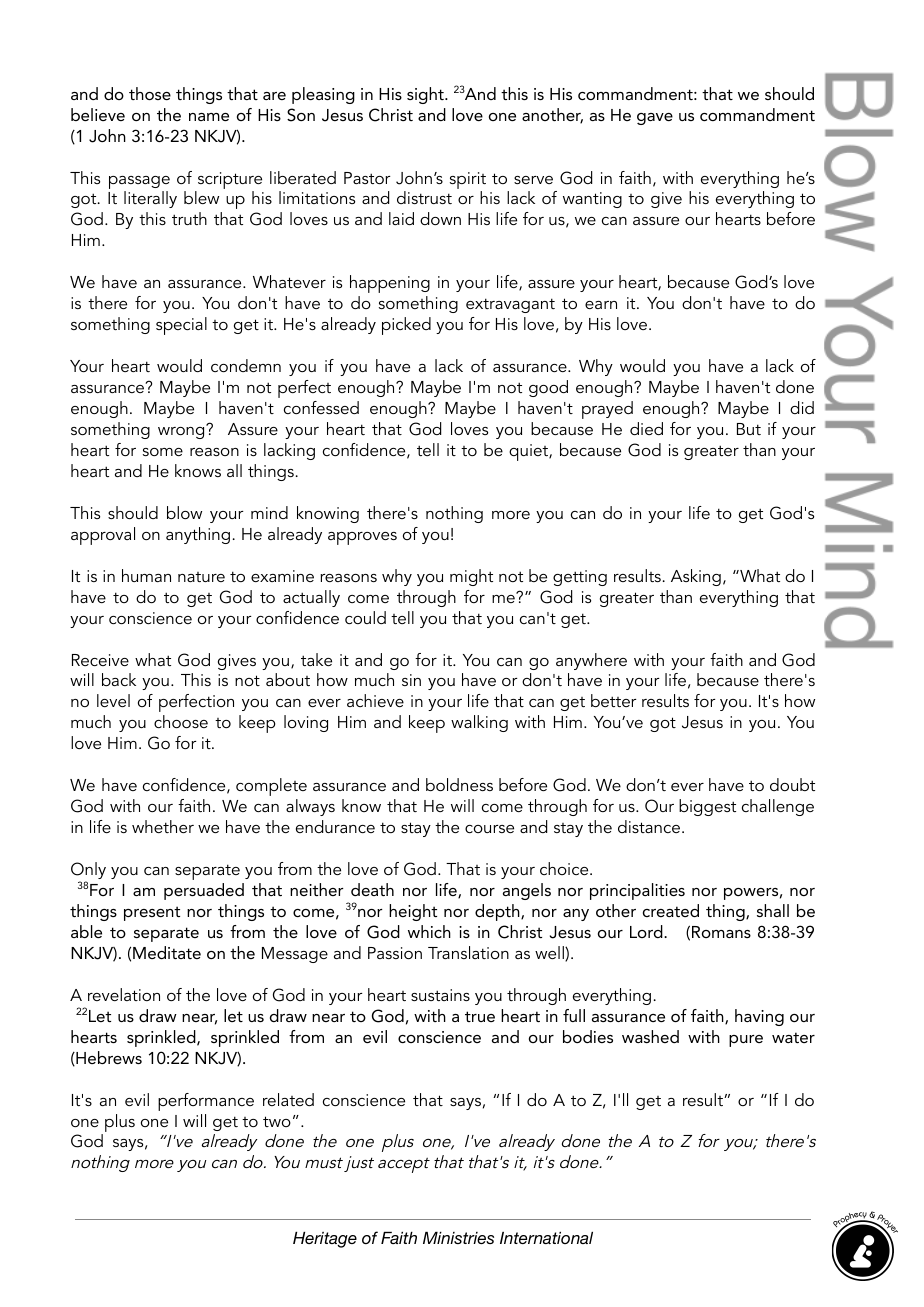 The width and height of the screenshot is (924, 1307). Describe the element at coordinates (489, 829) in the screenshot. I see `course` at that location.
